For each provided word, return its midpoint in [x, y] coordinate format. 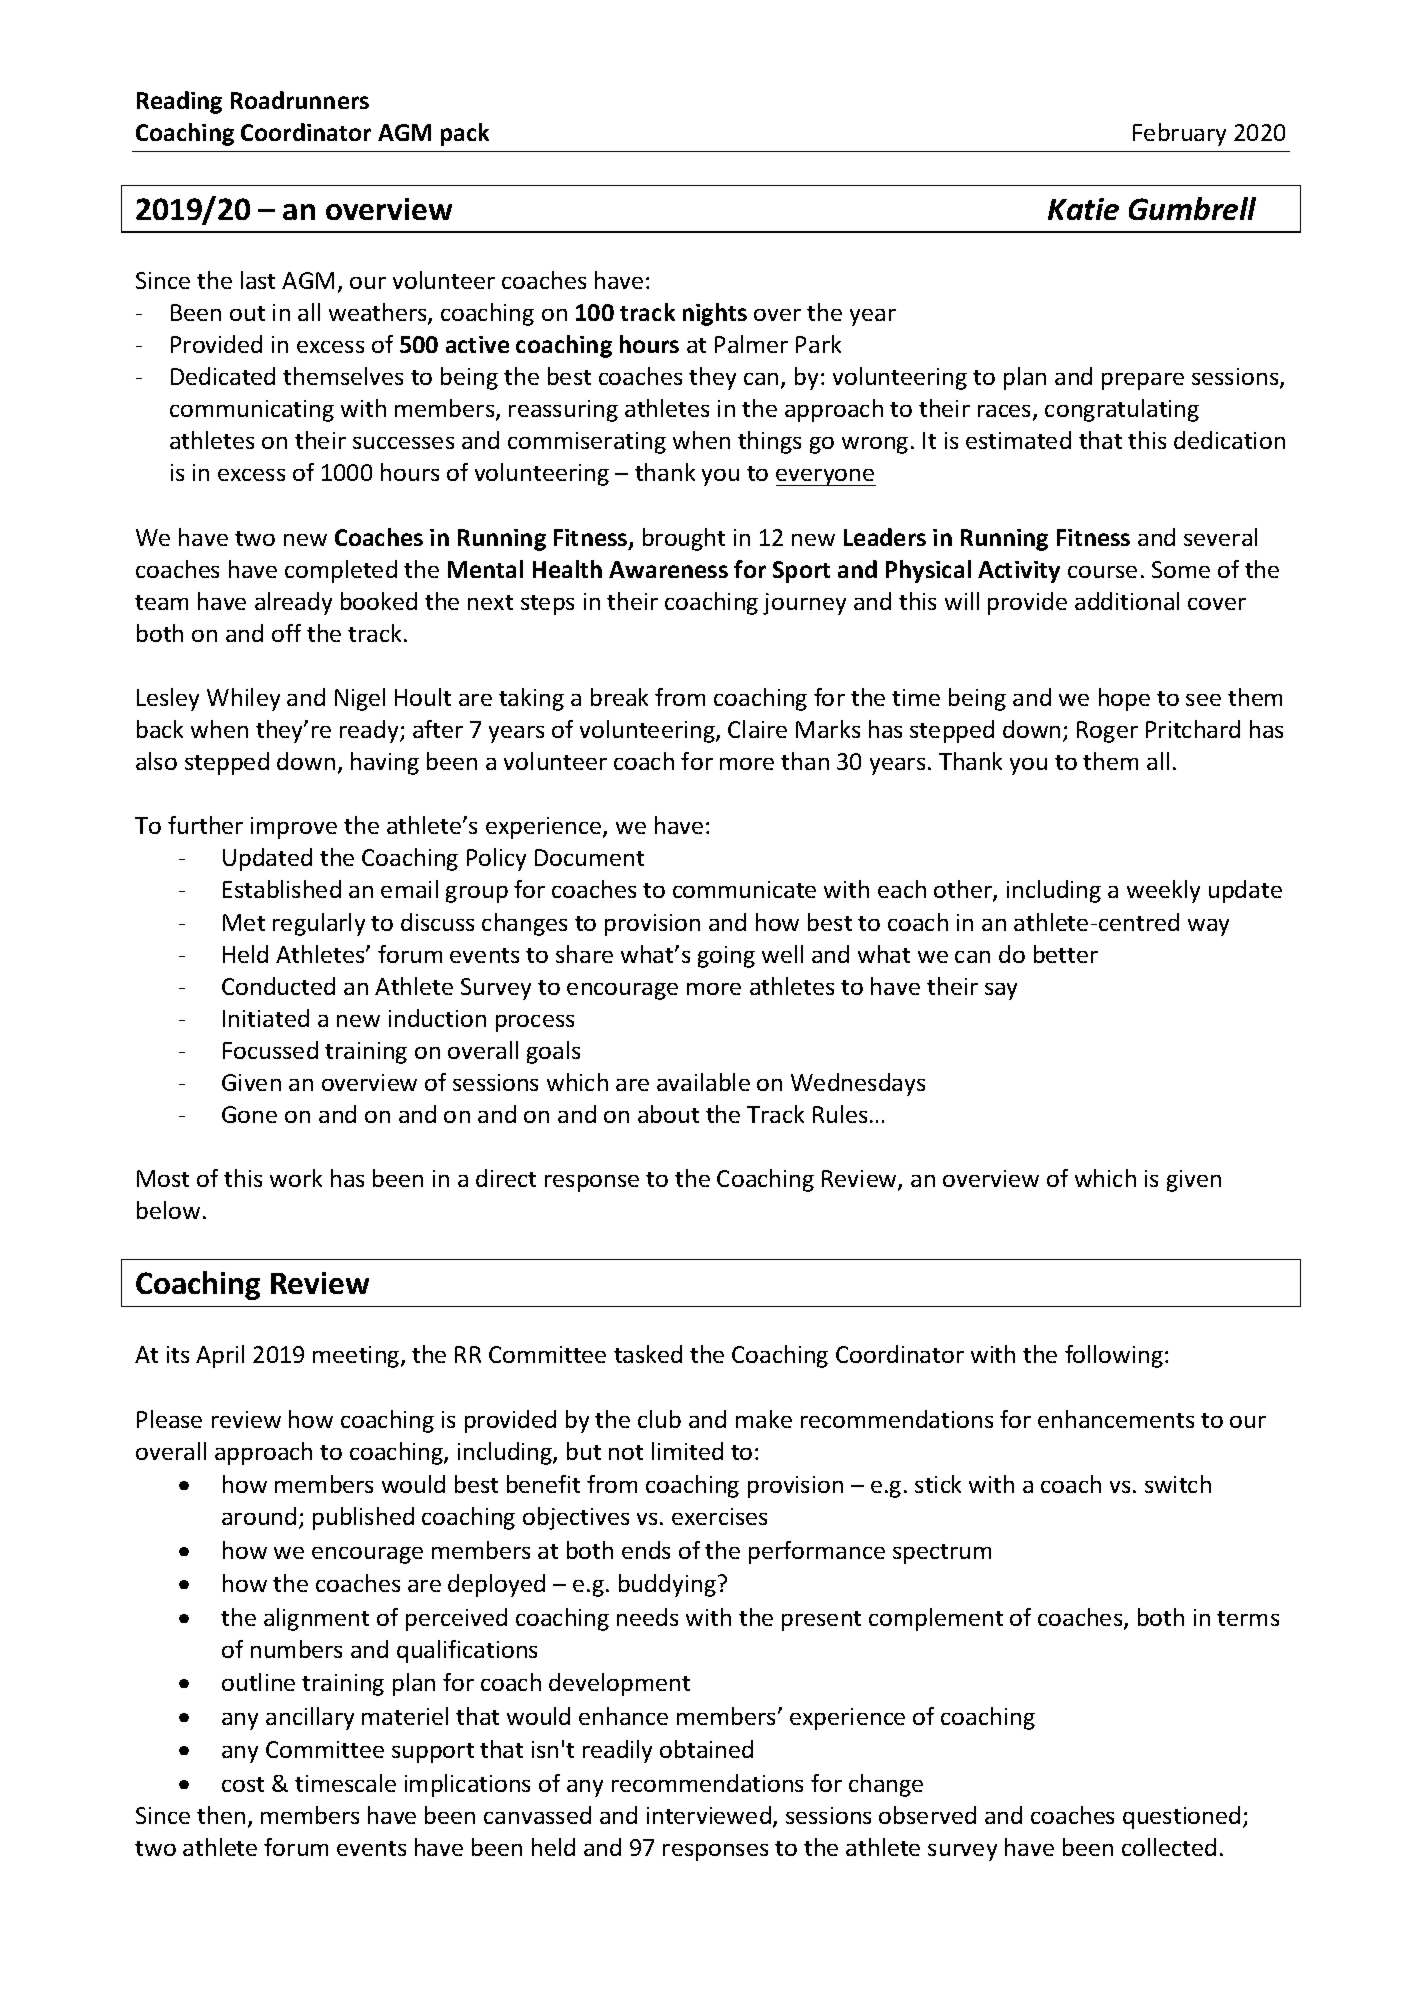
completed [341, 571]
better [1066, 954]
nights [715, 314]
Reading [179, 102]
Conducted [278, 986]
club [659, 1419]
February [1179, 134]
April [220, 1356]
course [1102, 572]
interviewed [709, 1815]
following [1115, 1356]
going [726, 957]
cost [243, 1784]
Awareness [668, 569]
